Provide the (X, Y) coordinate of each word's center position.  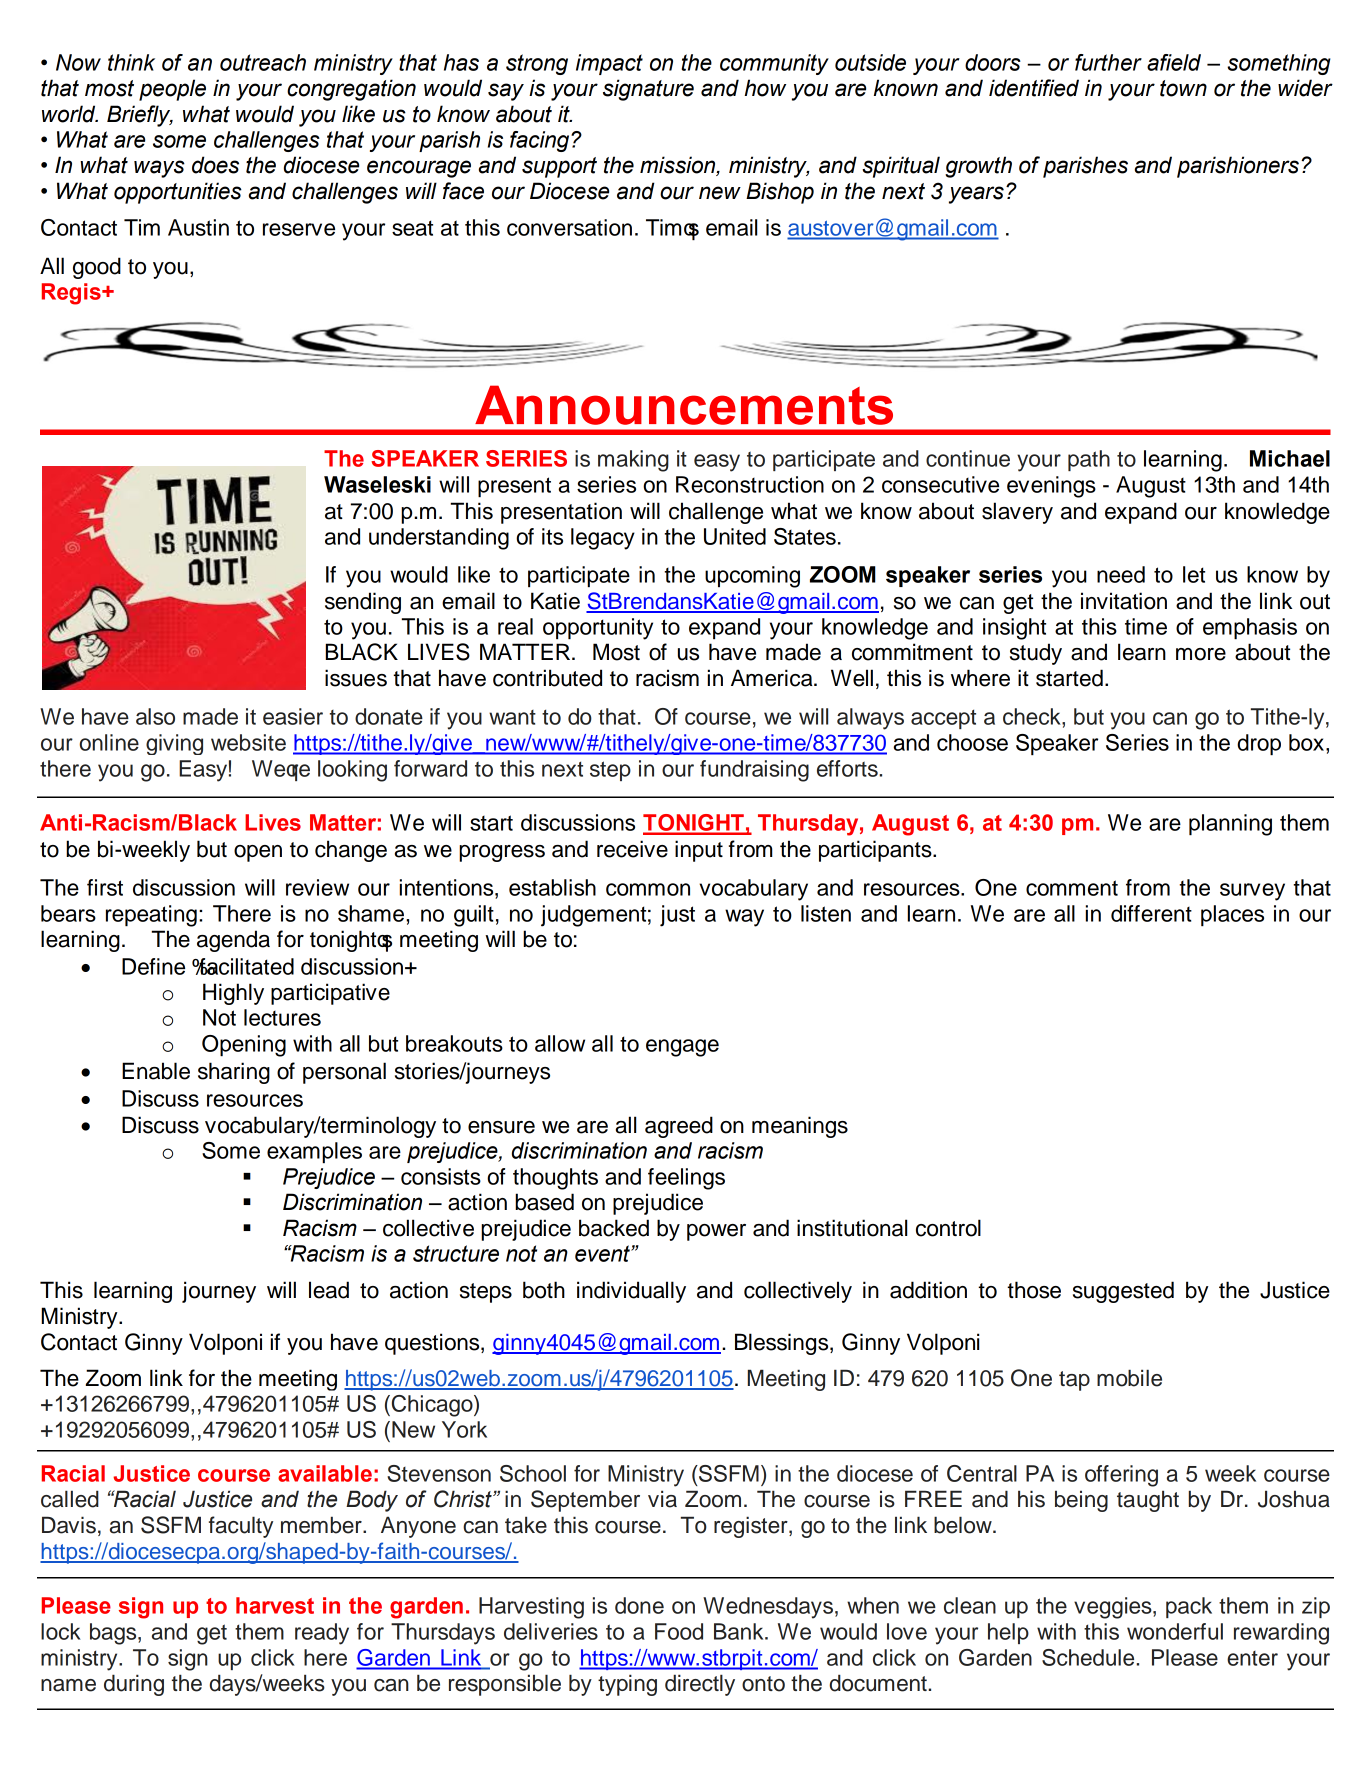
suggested (1123, 1292)
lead (329, 1290)
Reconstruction (750, 484)
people (172, 90)
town (1183, 88)
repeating (151, 916)
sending (363, 603)
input (699, 851)
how (765, 88)
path (1089, 460)
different (1151, 913)
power (716, 1232)
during (134, 1685)
